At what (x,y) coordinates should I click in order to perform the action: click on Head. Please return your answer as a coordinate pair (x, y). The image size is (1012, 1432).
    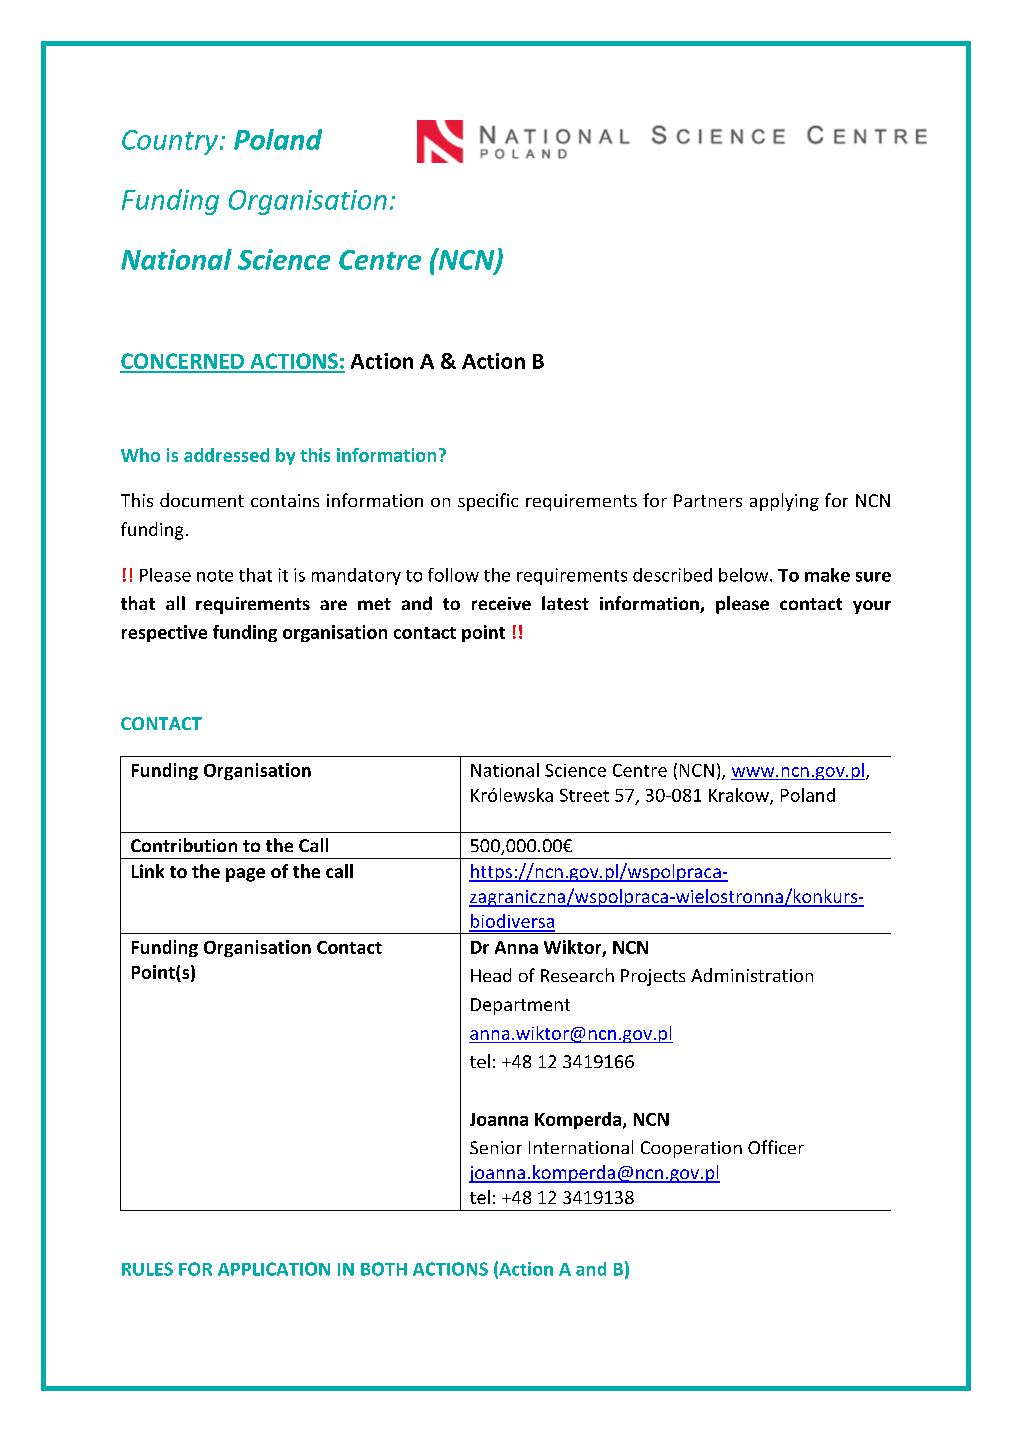
    Looking at the image, I should click on (491, 975).
